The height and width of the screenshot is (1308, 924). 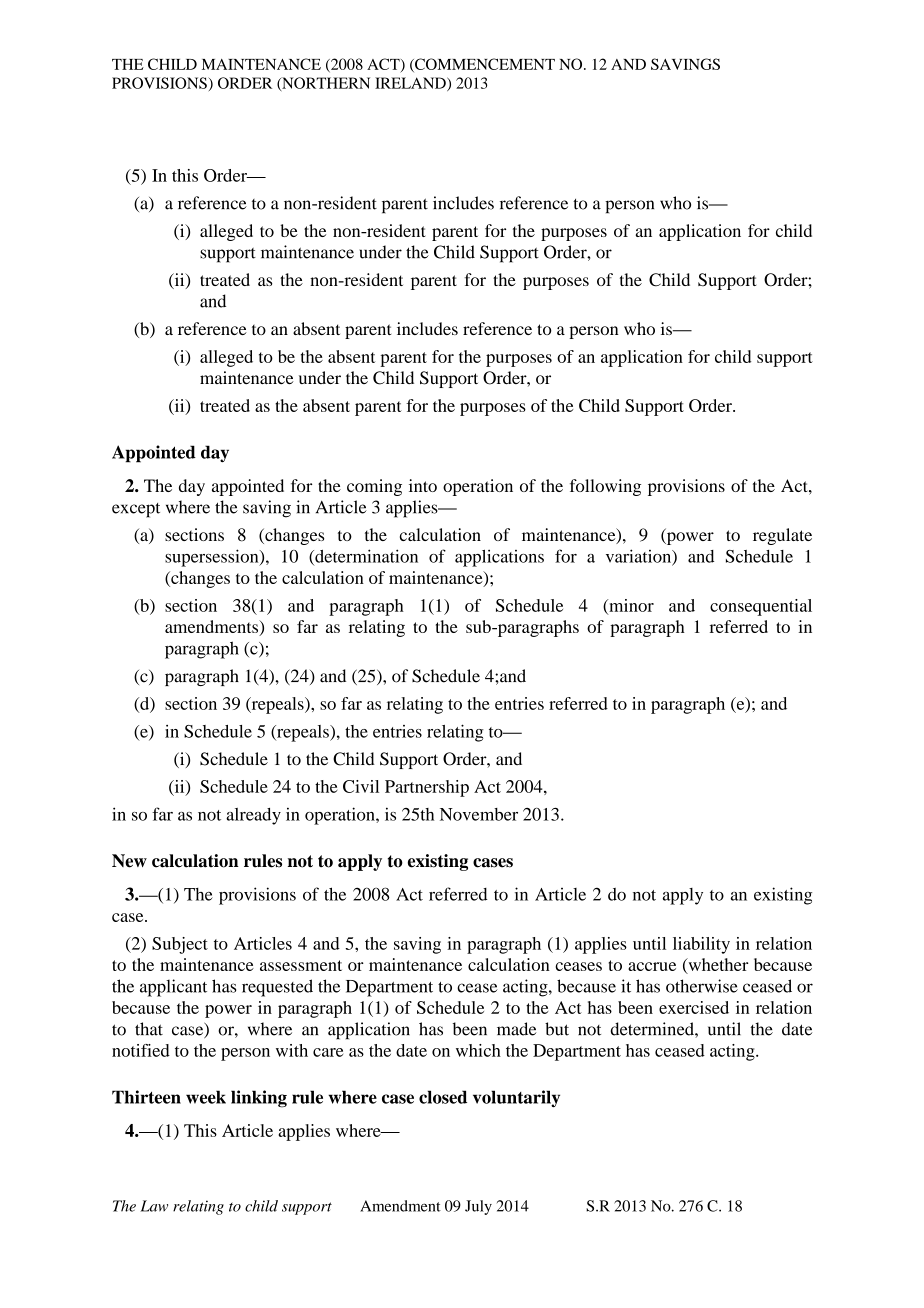 I want to click on COMMENCEMENT, so click(x=484, y=65).
